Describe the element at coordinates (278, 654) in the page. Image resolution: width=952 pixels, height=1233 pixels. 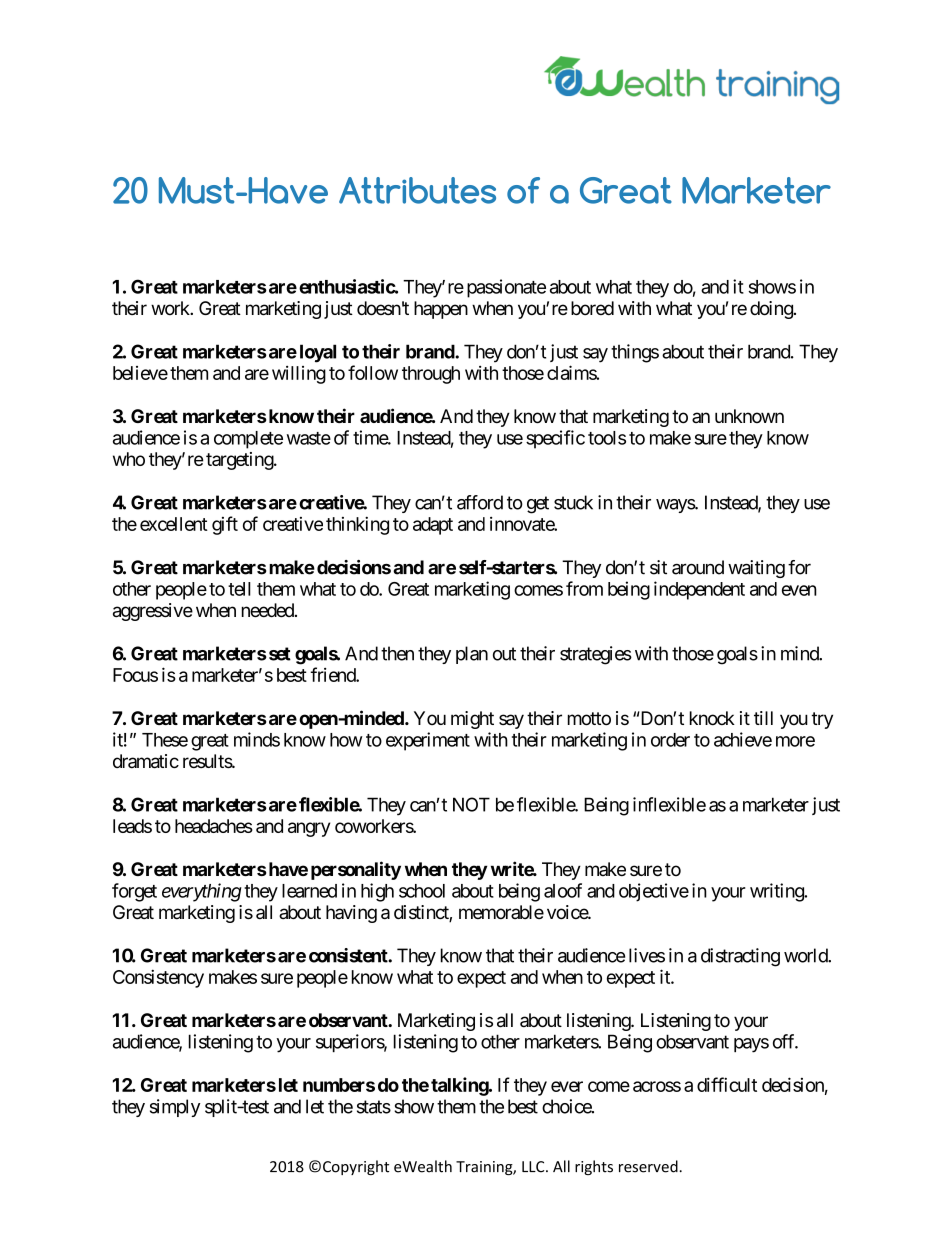
I see `set` at that location.
